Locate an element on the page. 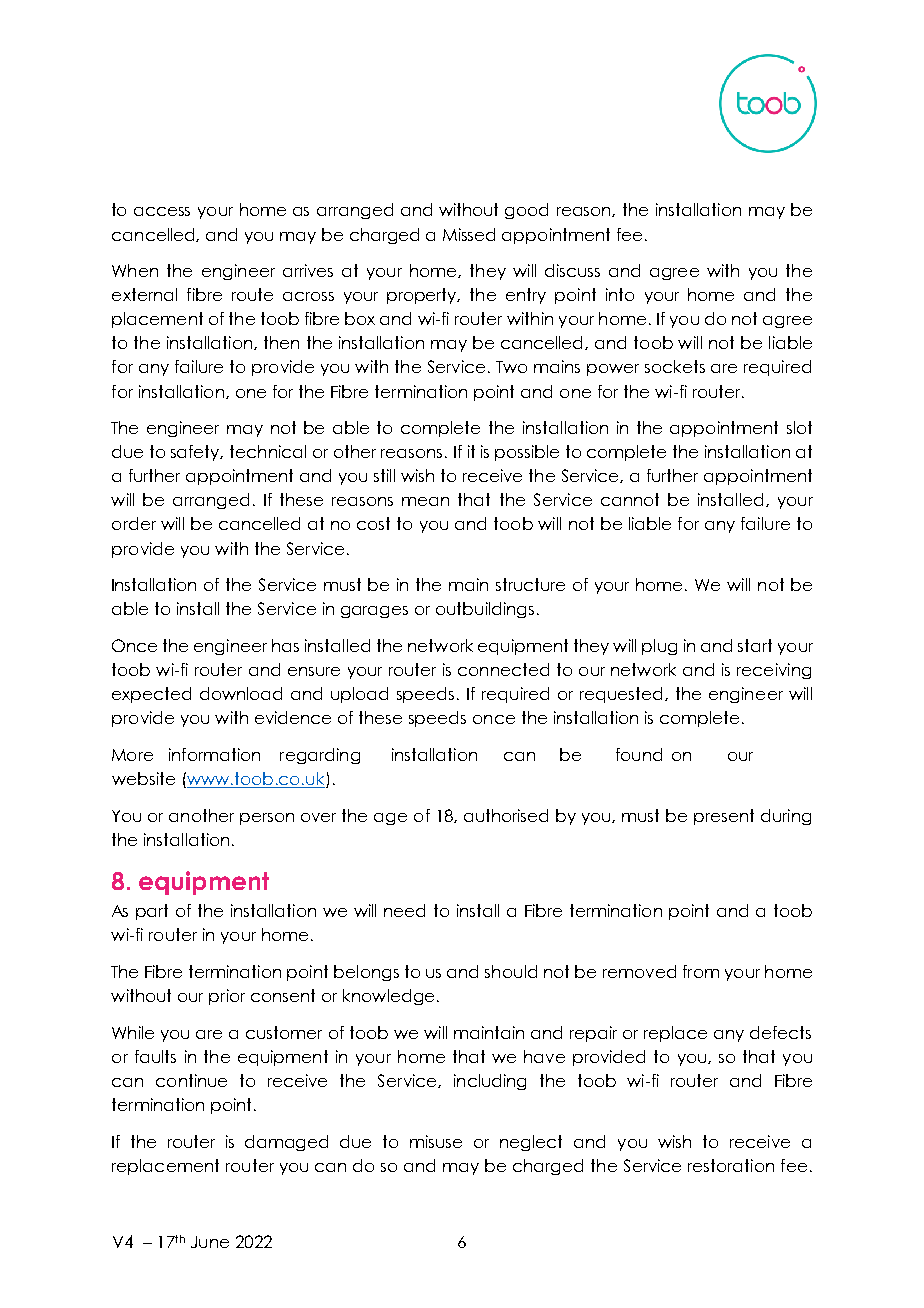 This page has width=924, height=1308. June is located at coordinates (210, 1242).
